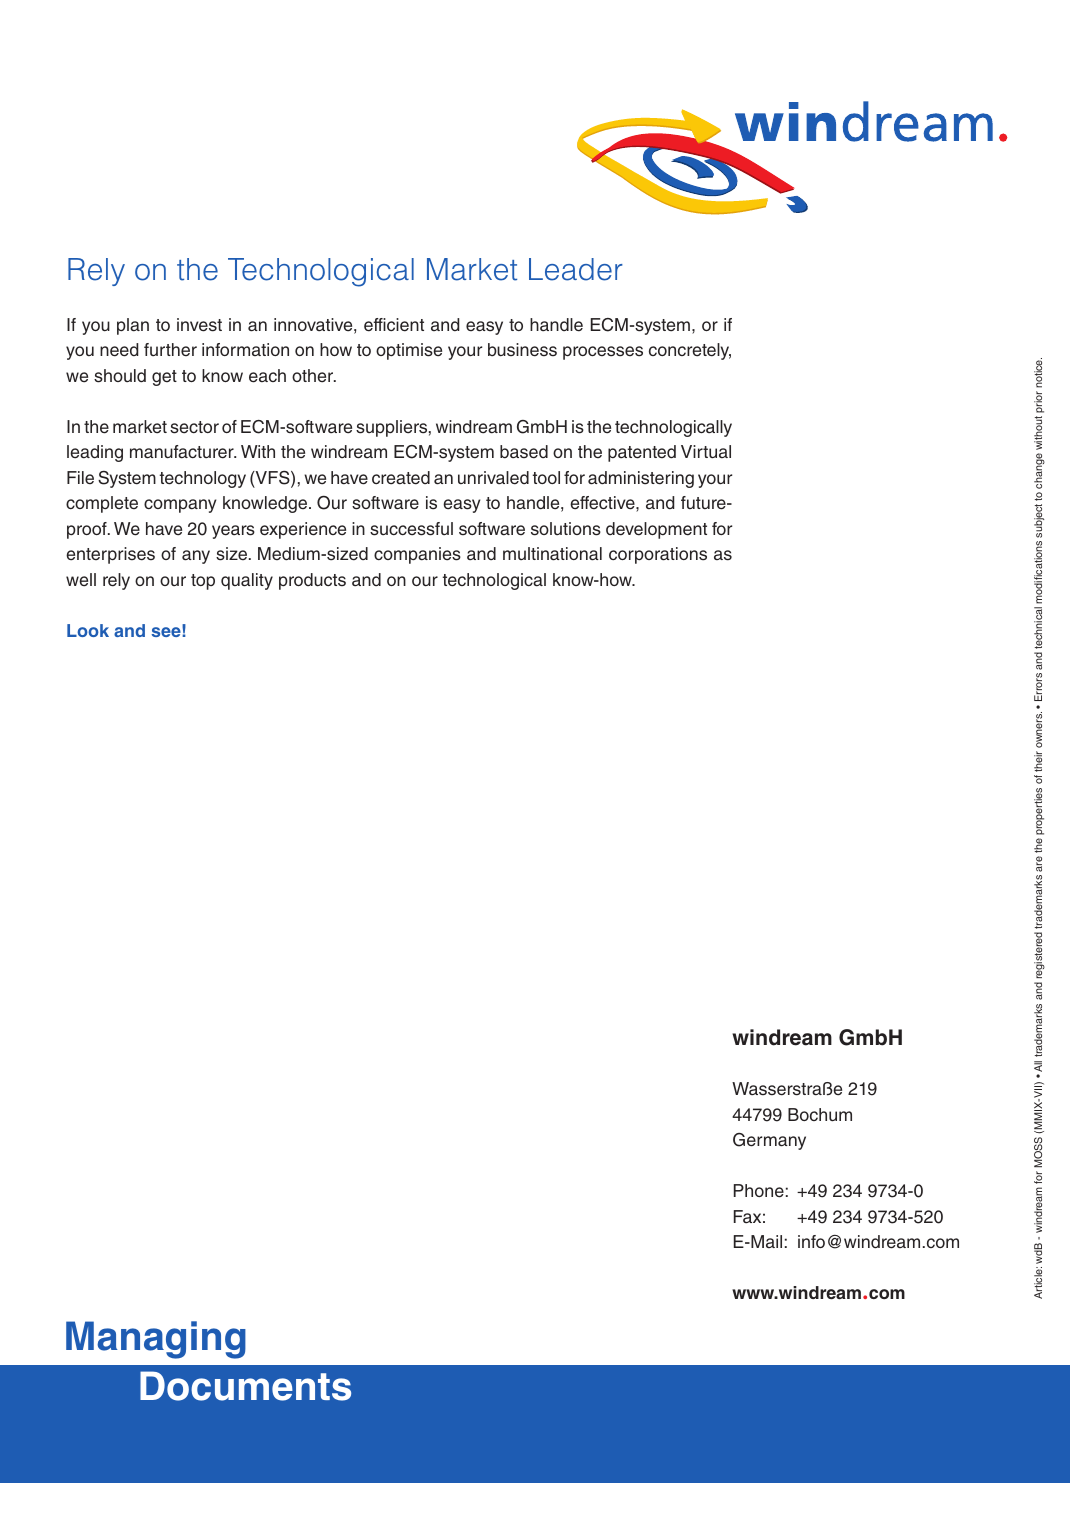  Describe the element at coordinates (88, 630) in the screenshot. I see `Look` at that location.
